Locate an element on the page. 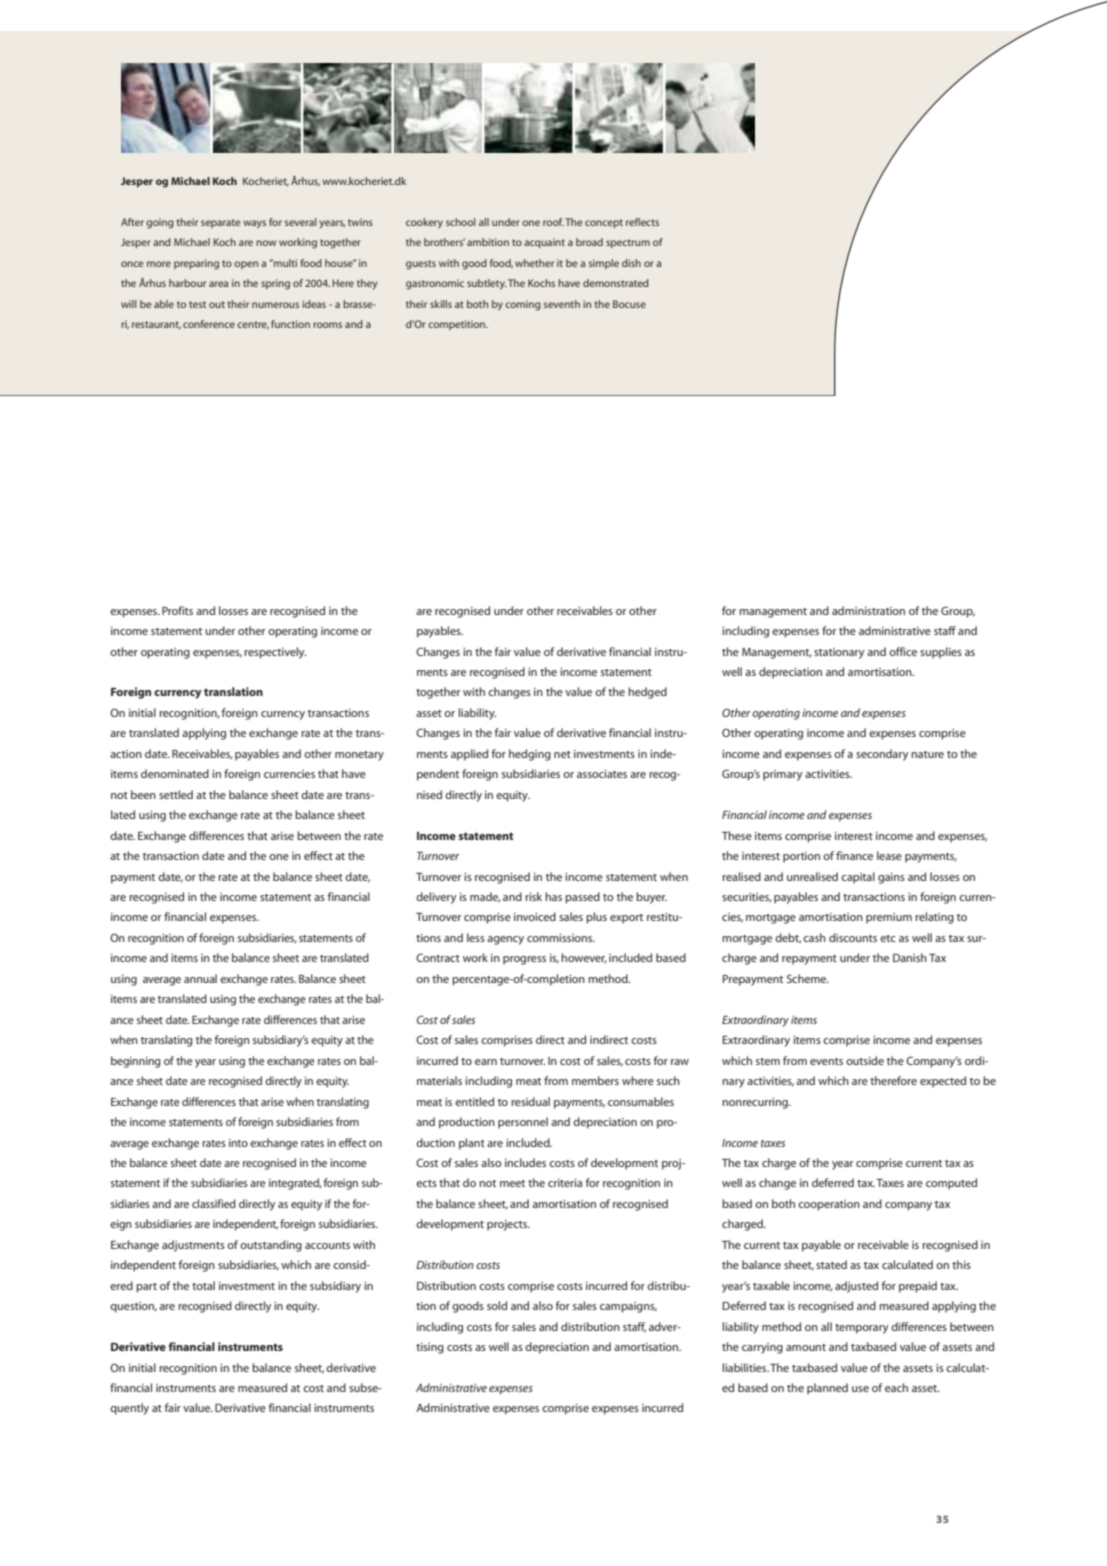  settled is located at coordinates (176, 794).
